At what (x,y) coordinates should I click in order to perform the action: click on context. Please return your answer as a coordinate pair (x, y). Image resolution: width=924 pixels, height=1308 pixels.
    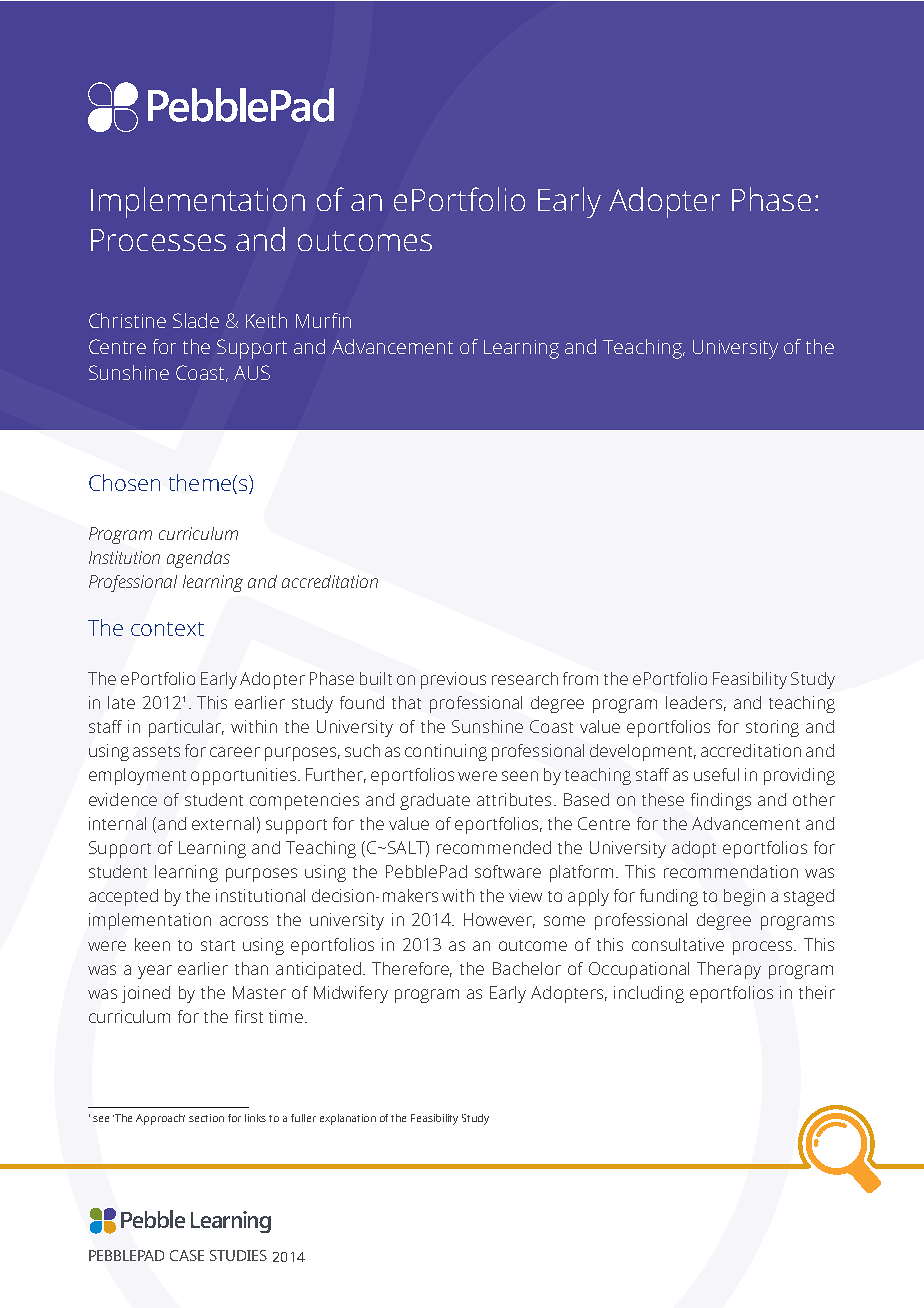
    Looking at the image, I should click on (167, 629).
